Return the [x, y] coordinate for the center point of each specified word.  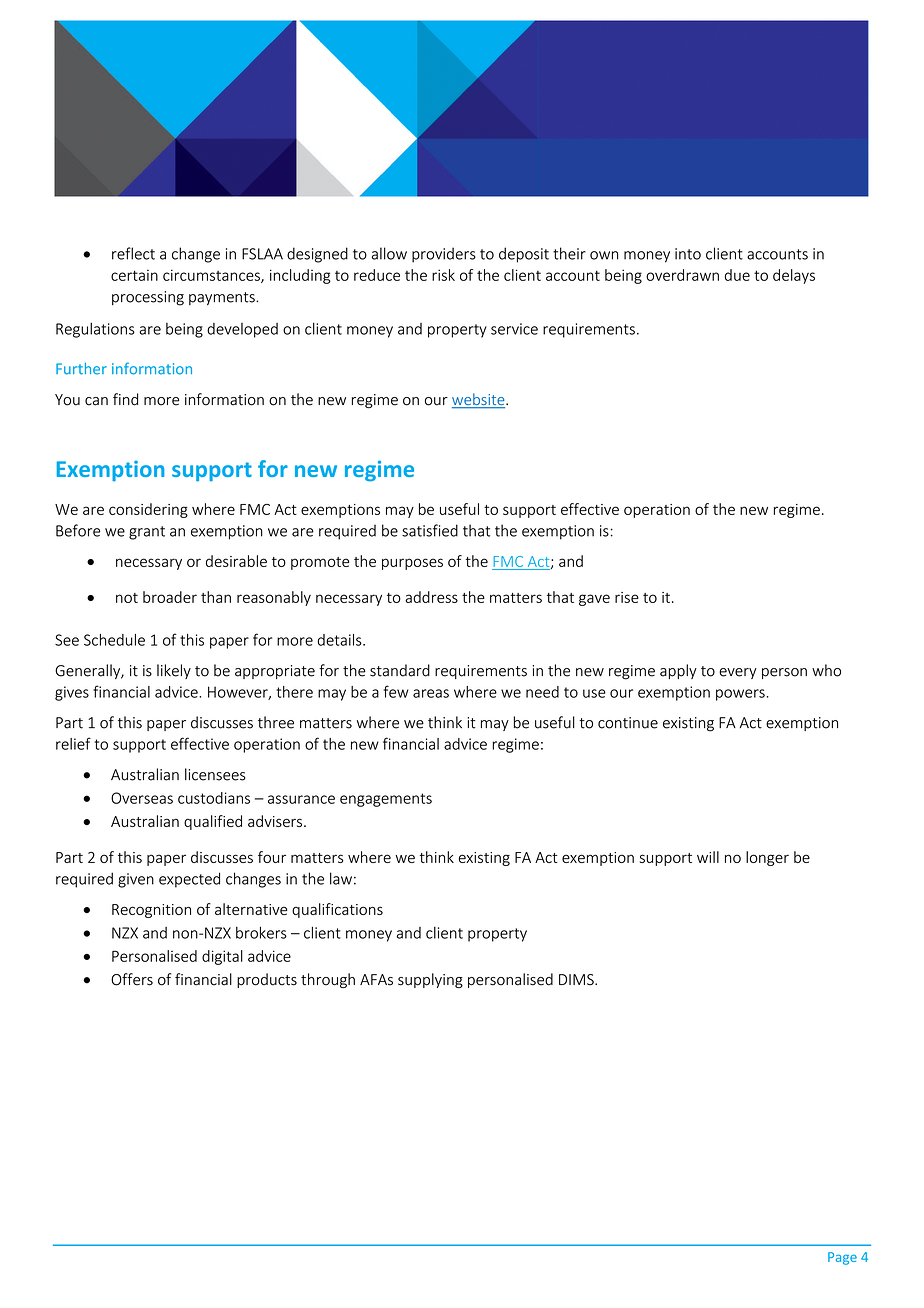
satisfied [430, 530]
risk [443, 275]
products [267, 980]
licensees [215, 774]
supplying [430, 980]
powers [740, 695]
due [737, 275]
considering [148, 510]
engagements [386, 800]
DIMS [577, 980]
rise [627, 597]
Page [842, 1258]
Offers [132, 979]
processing [148, 298]
